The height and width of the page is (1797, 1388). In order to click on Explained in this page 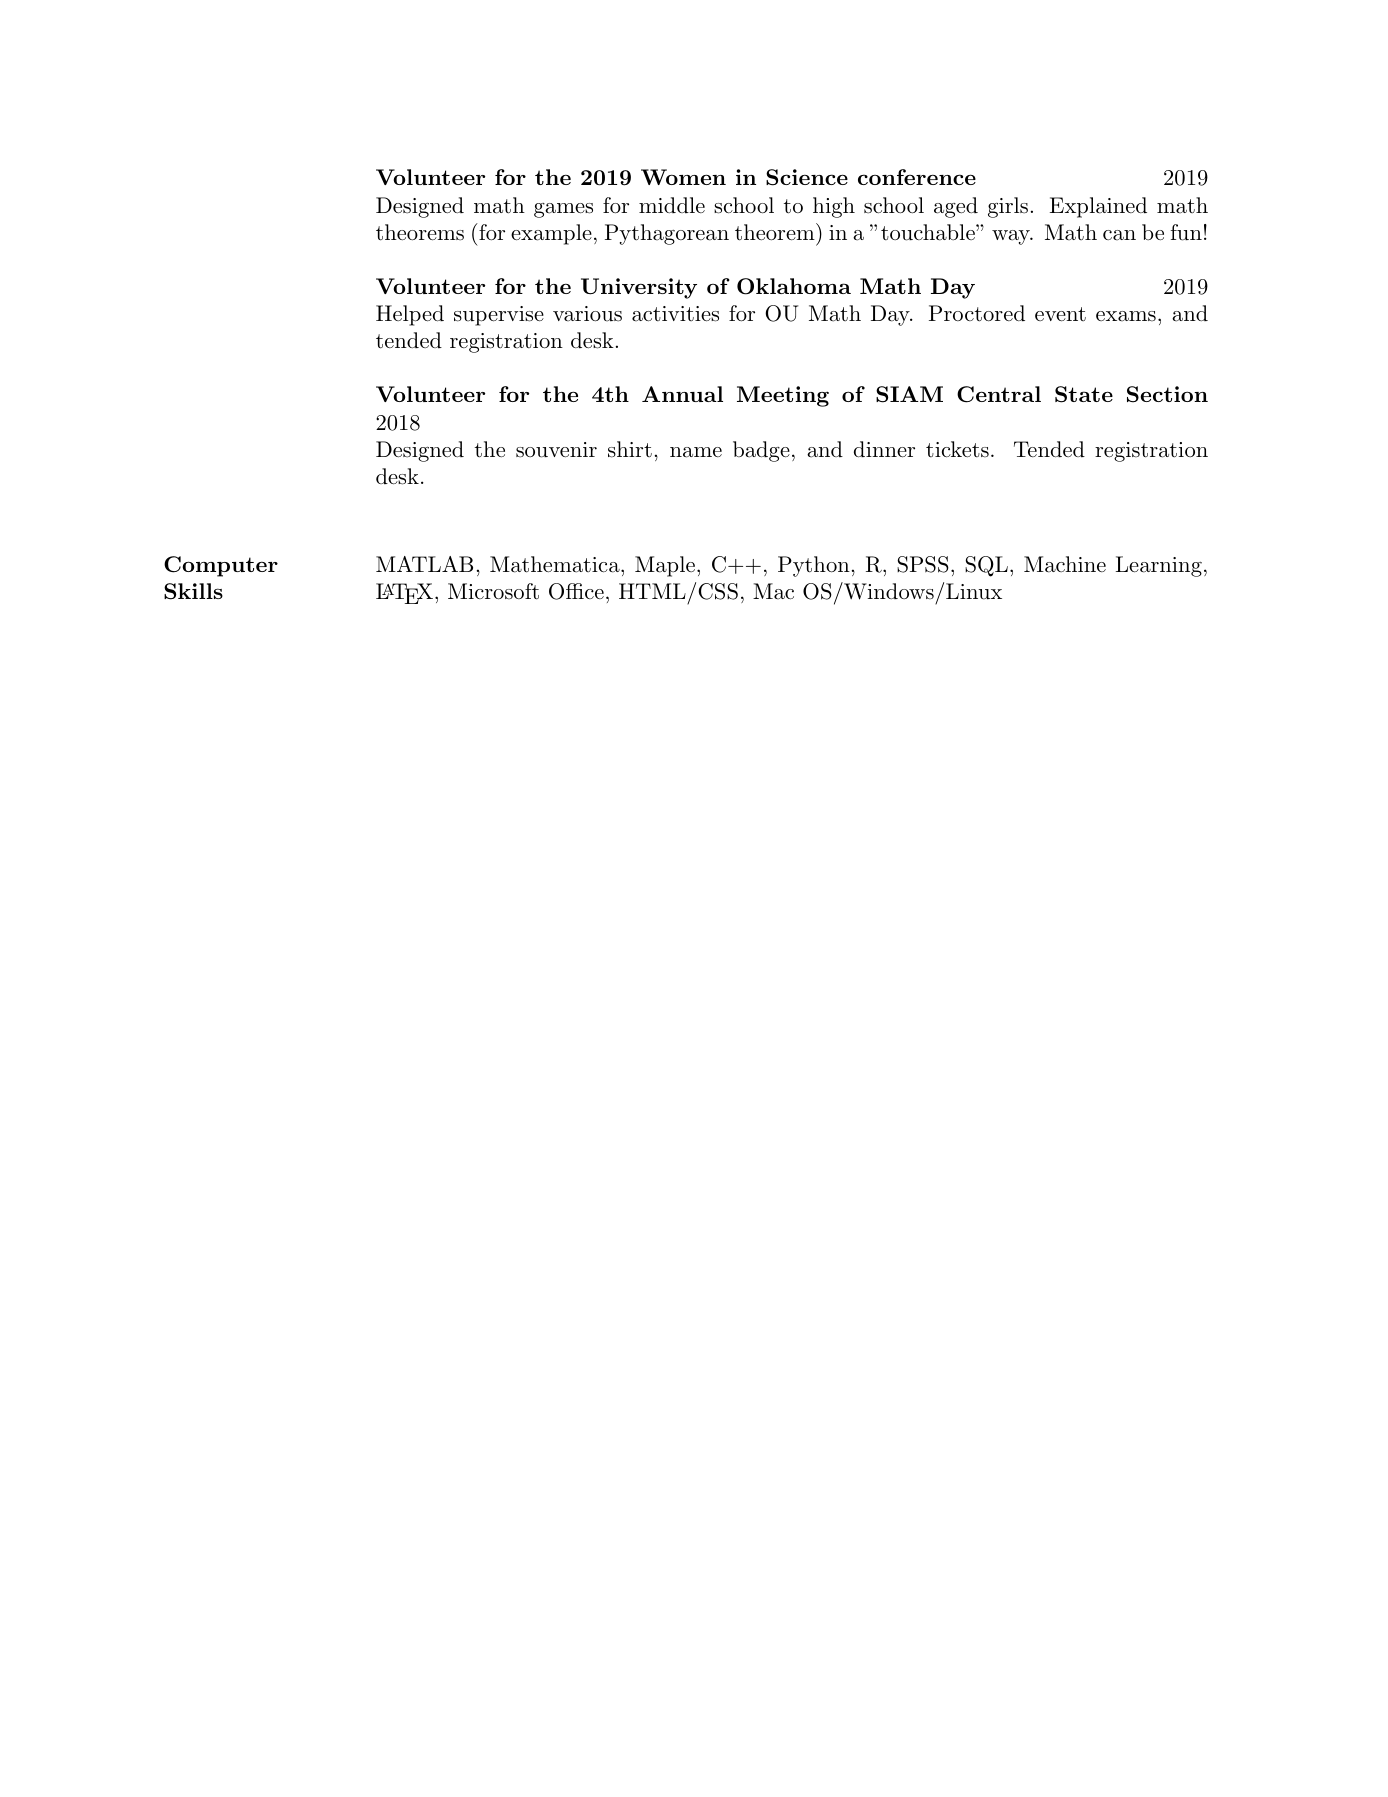, I will do `click(1098, 207)`.
